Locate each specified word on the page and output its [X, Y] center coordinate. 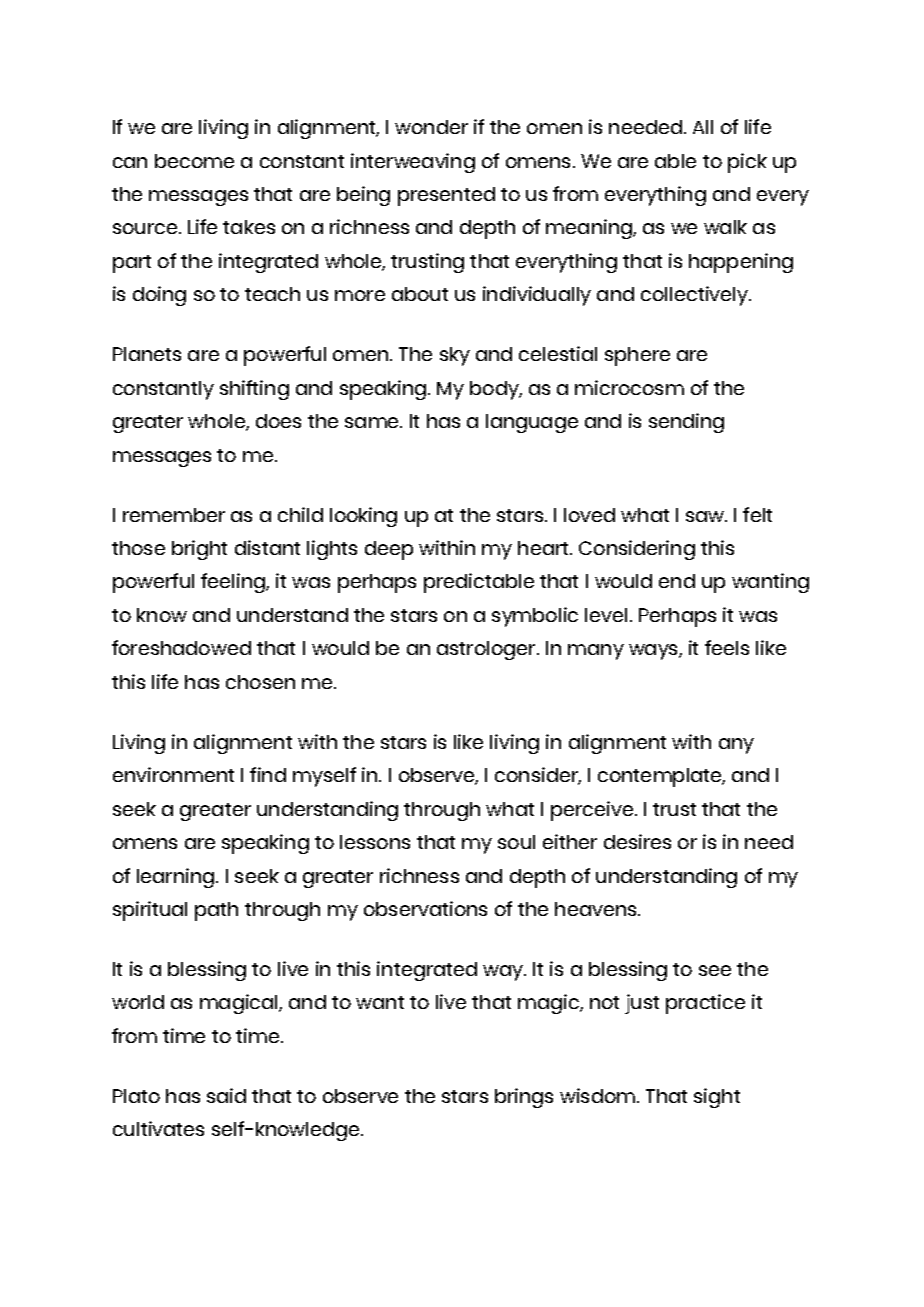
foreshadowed [181, 647]
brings [524, 1098]
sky [455, 356]
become [194, 161]
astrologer [486, 650]
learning [175, 878]
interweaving [413, 163]
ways [654, 652]
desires [637, 841]
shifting [254, 390]
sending [686, 423]
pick [747, 163]
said [226, 1095]
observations [425, 908]
